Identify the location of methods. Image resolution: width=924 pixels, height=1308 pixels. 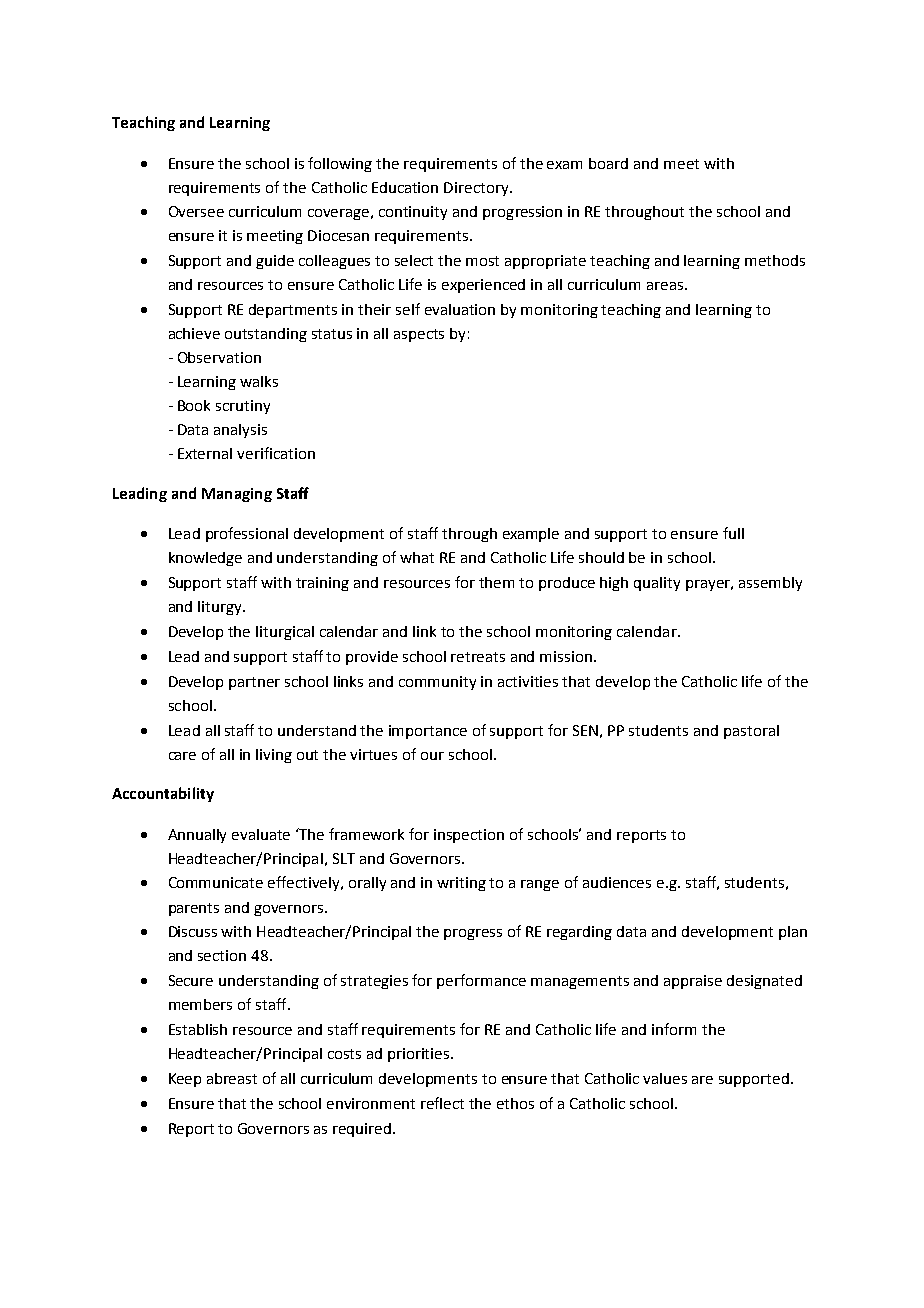
(775, 260).
